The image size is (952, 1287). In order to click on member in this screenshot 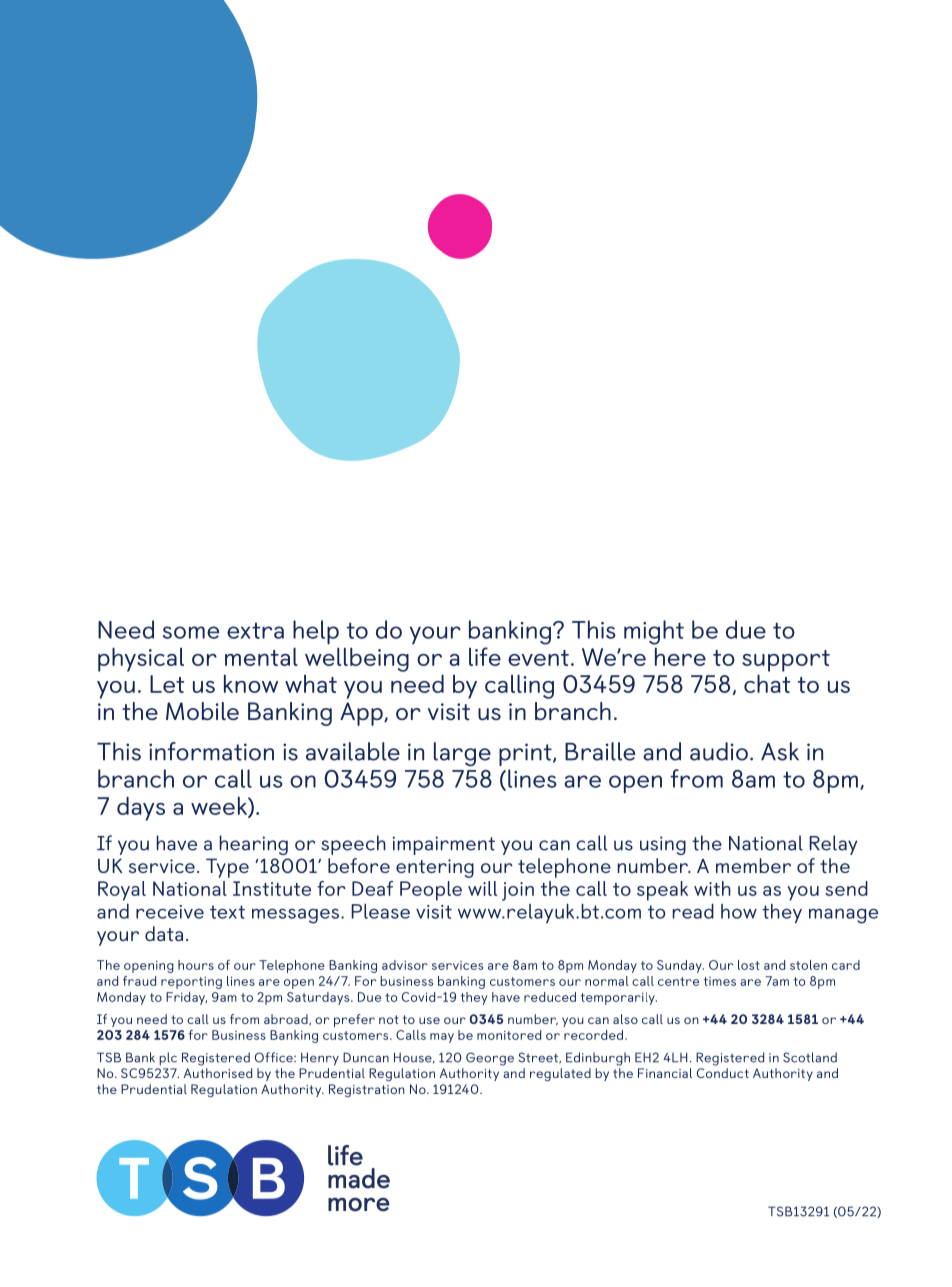, I will do `click(753, 865)`.
